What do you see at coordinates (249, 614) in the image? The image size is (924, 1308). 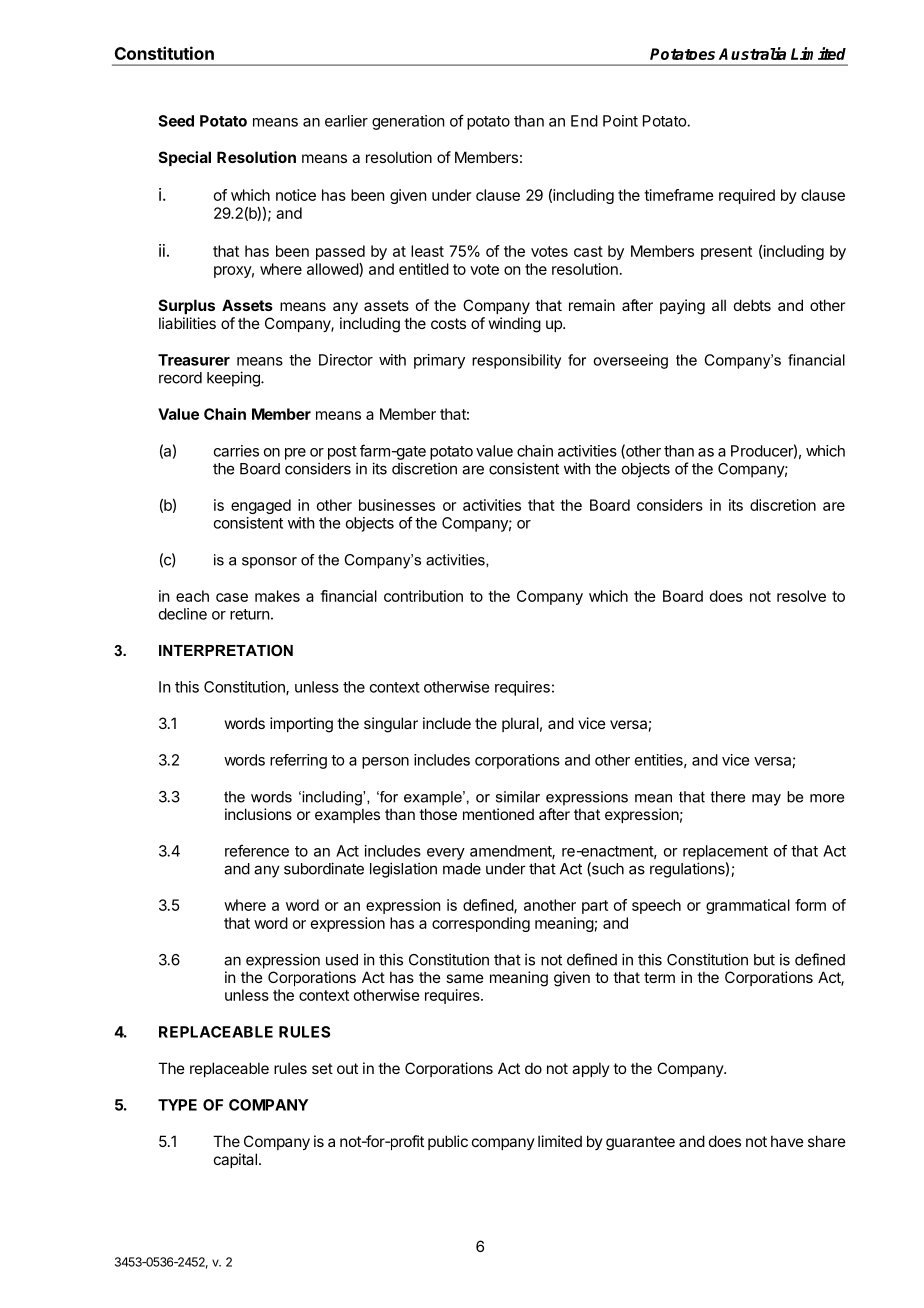 I see `return` at bounding box center [249, 614].
